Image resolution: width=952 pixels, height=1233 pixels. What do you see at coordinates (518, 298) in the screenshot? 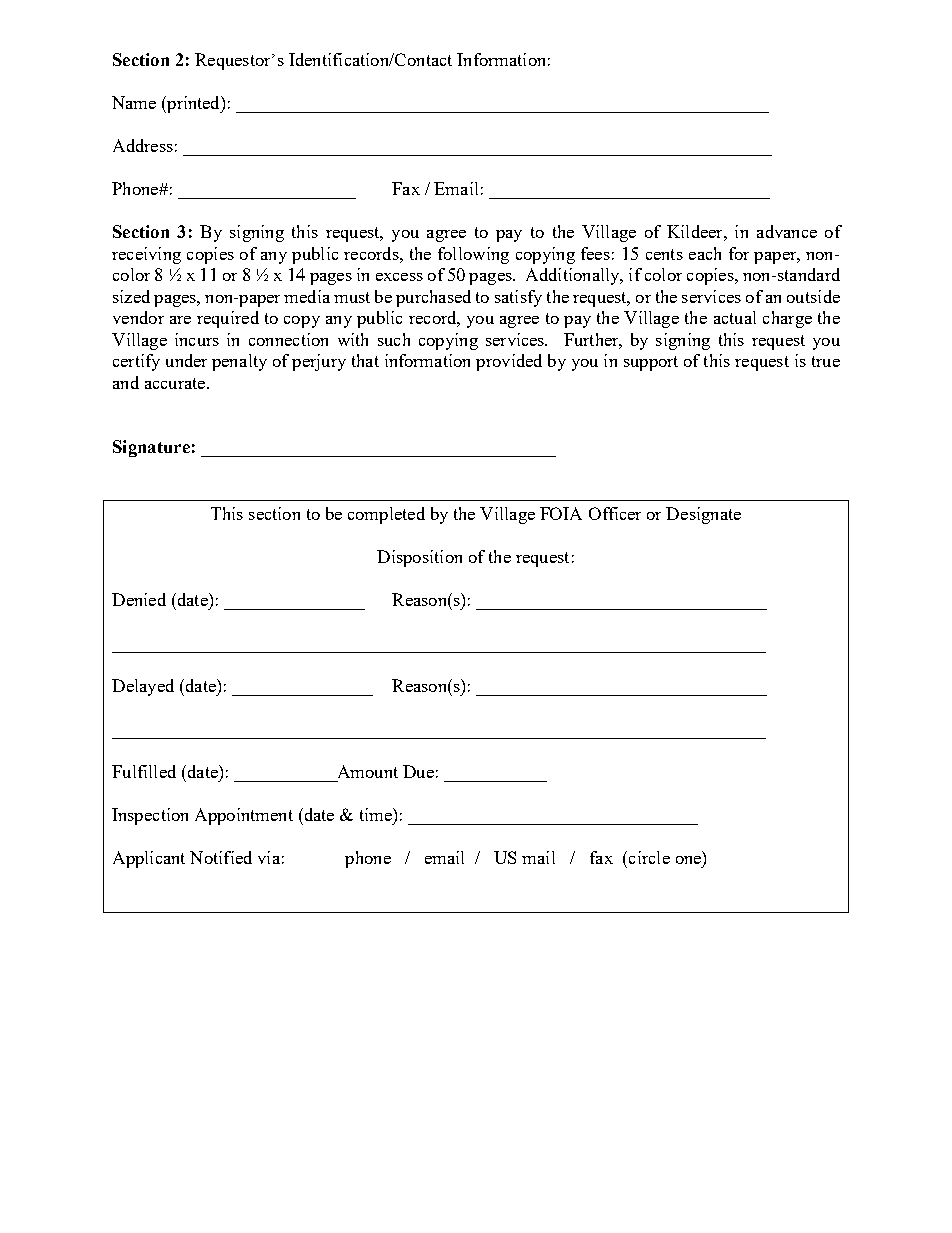
I see `satisfy` at bounding box center [518, 298].
